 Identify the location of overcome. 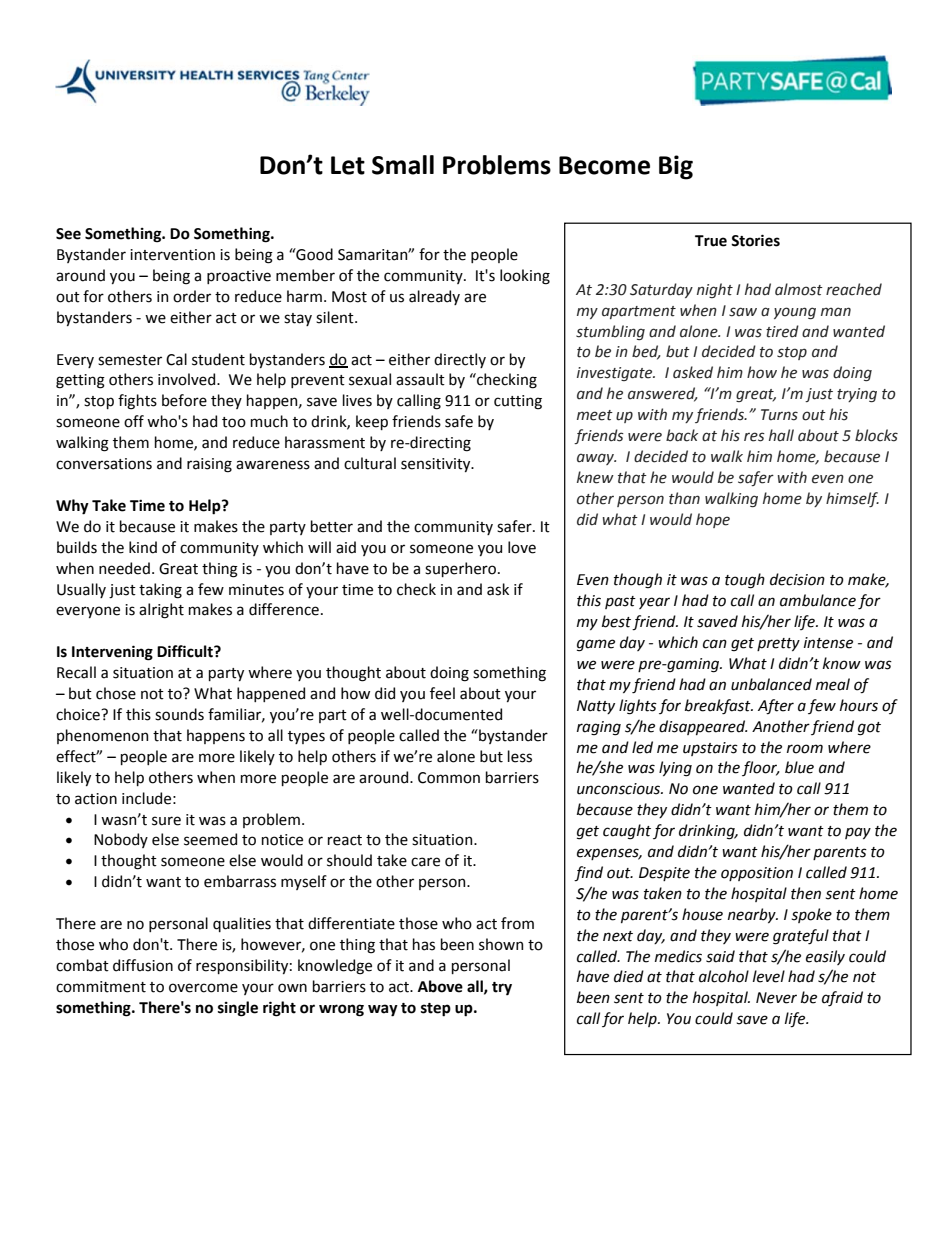
(203, 988).
